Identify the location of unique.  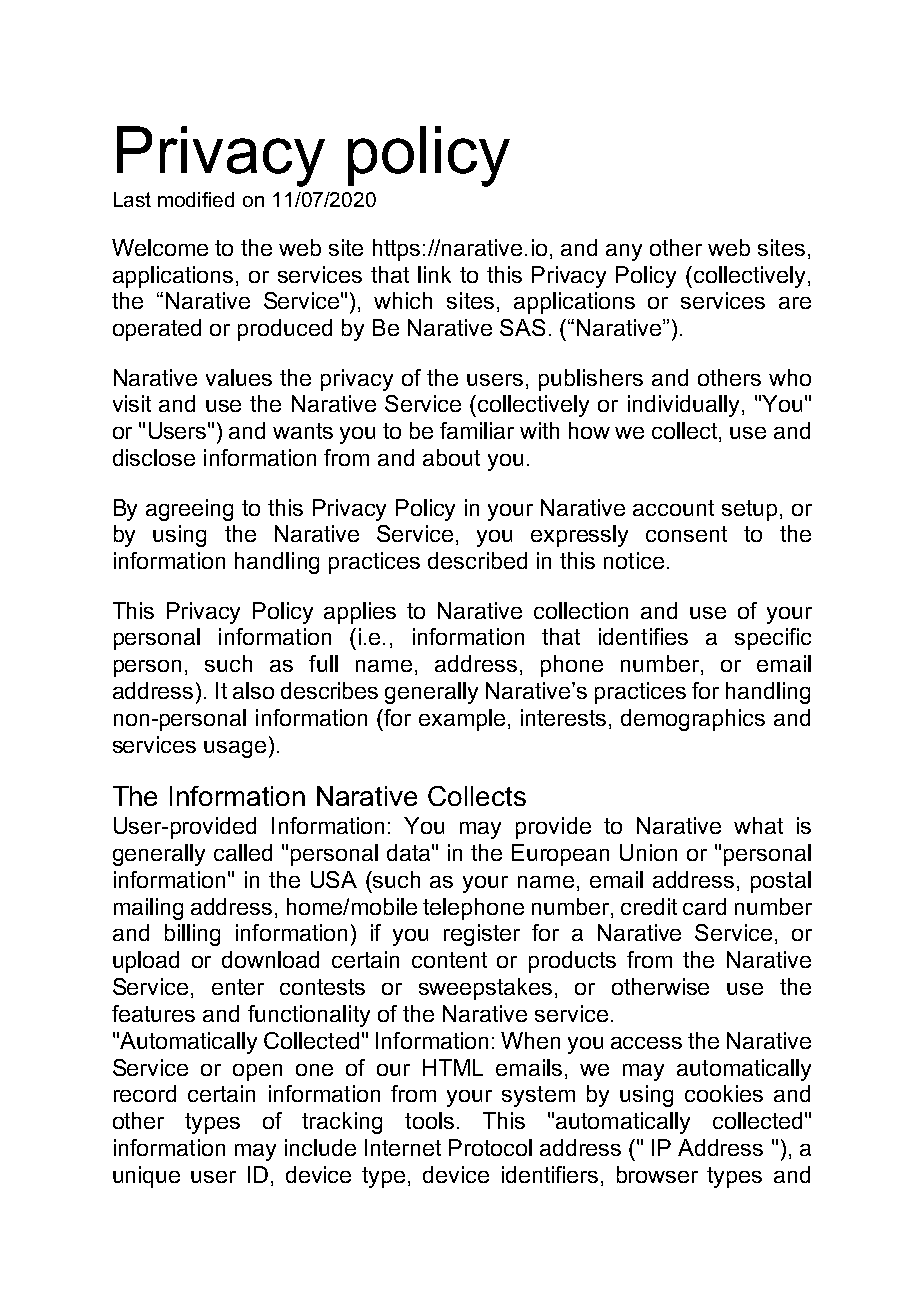
(146, 1177).
